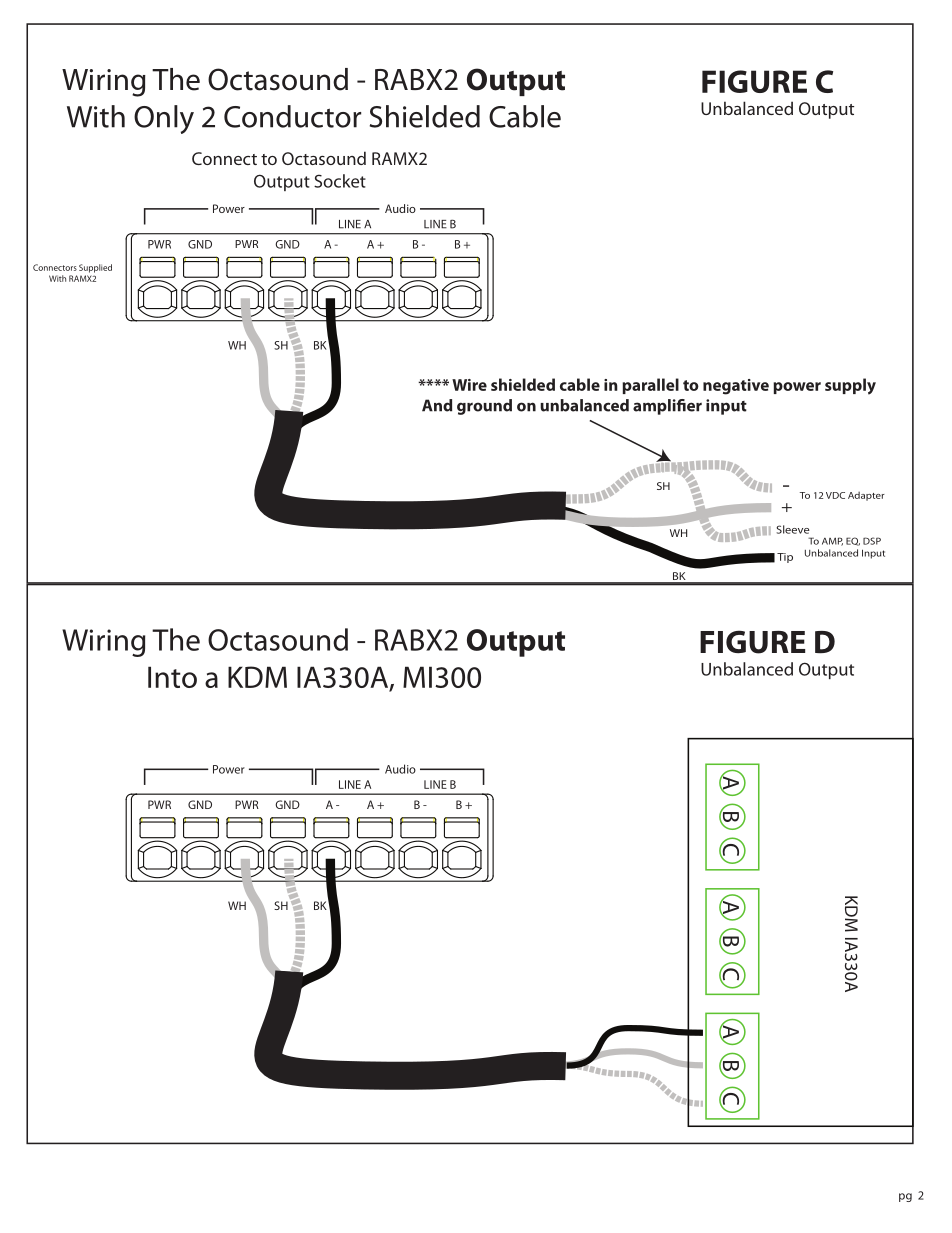 This screenshot has width=952, height=1233. Describe the element at coordinates (872, 541) in the screenshot. I see `DSP` at that location.
